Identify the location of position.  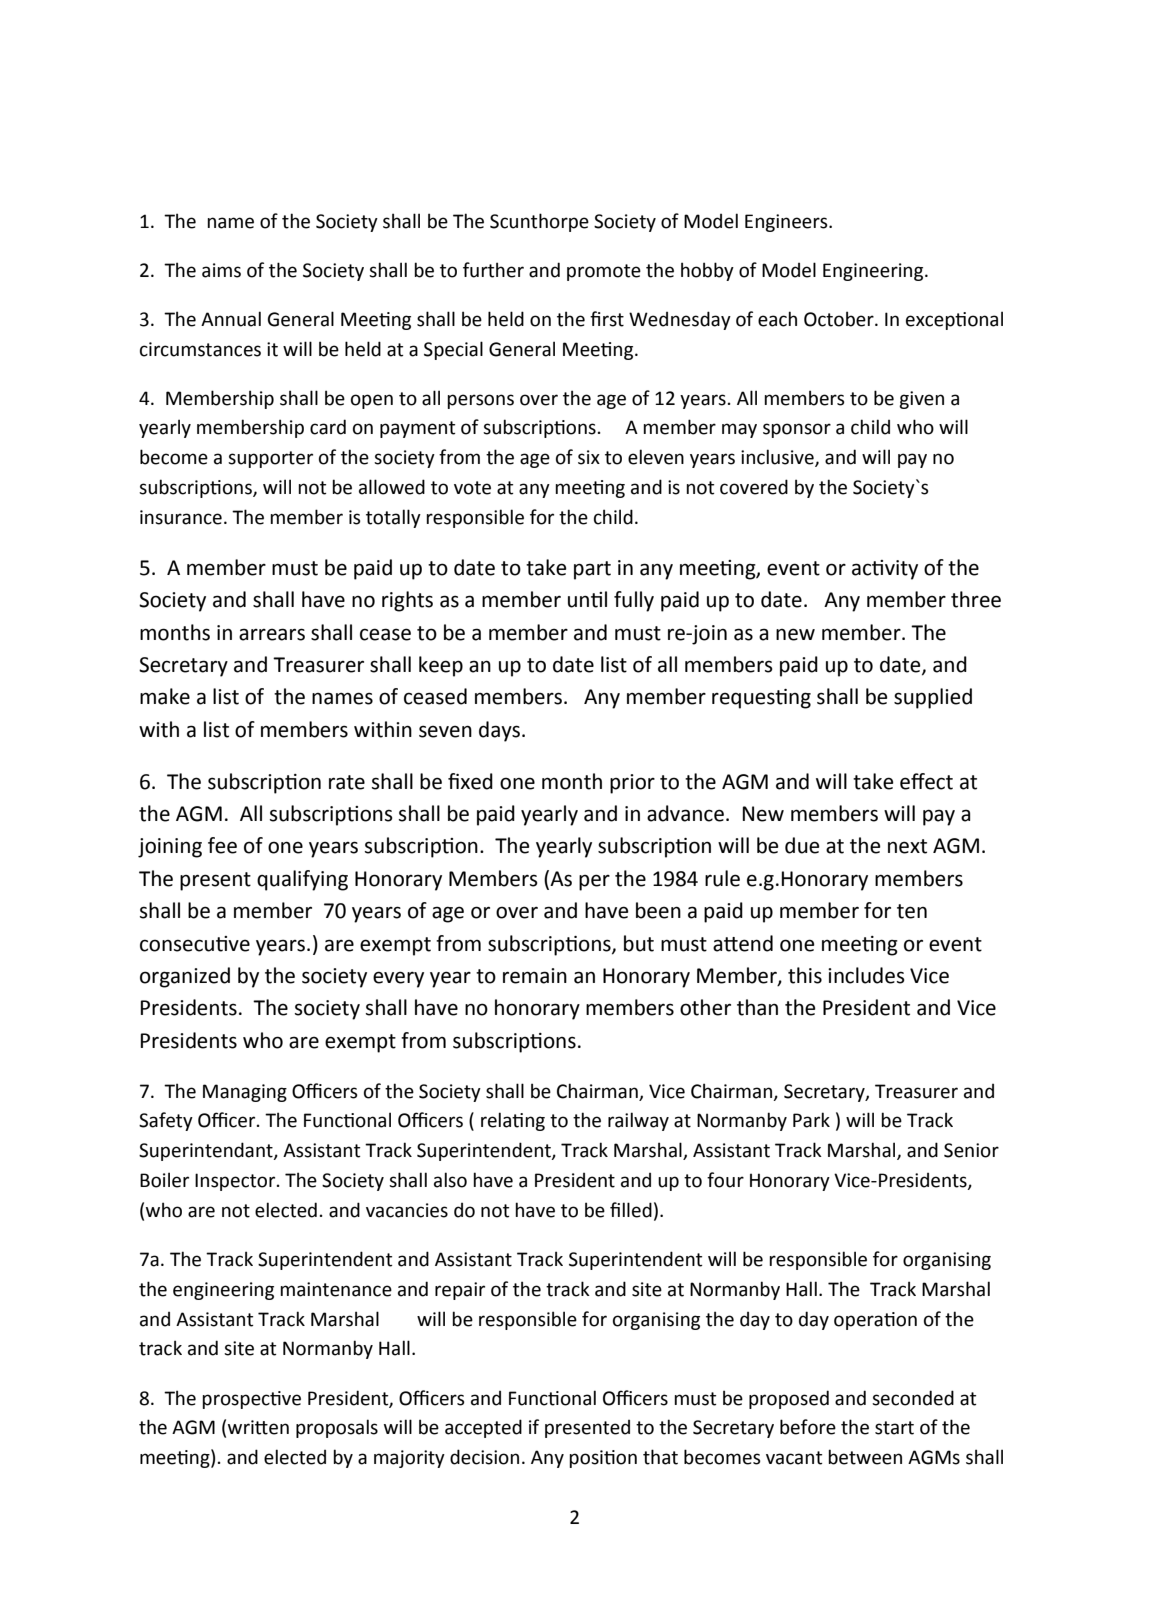
(603, 1459).
